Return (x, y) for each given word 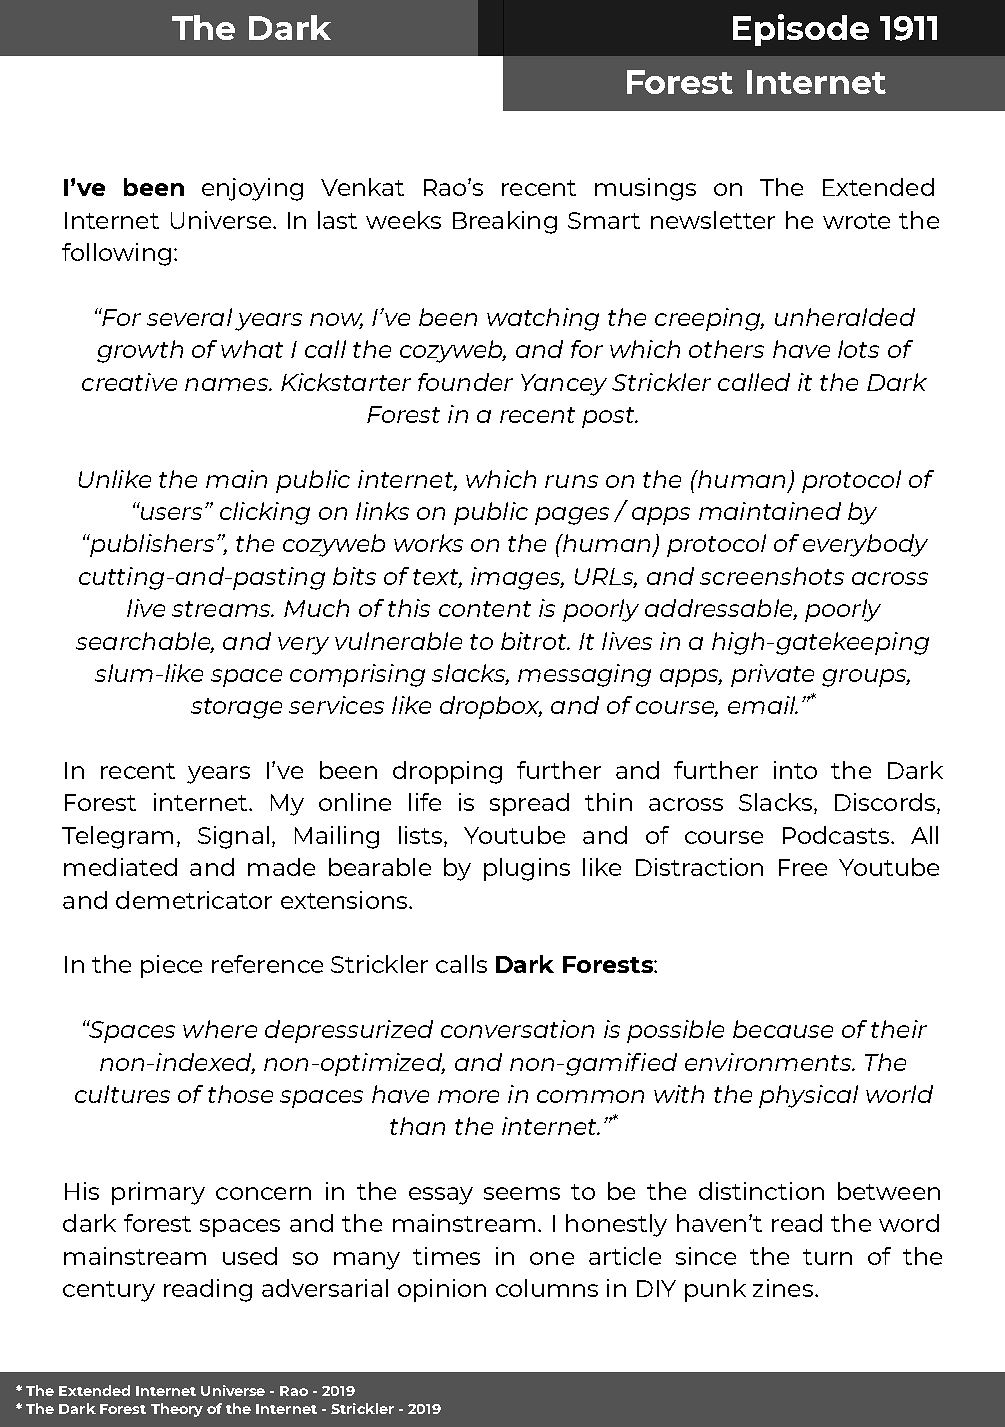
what (252, 349)
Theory (177, 1410)
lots (858, 349)
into (795, 770)
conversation (517, 1029)
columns (547, 1288)
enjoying (252, 189)
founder (465, 382)
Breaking (505, 222)
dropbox (491, 707)
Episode (801, 30)
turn (827, 1257)
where (220, 1029)
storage (236, 708)
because (783, 1029)
